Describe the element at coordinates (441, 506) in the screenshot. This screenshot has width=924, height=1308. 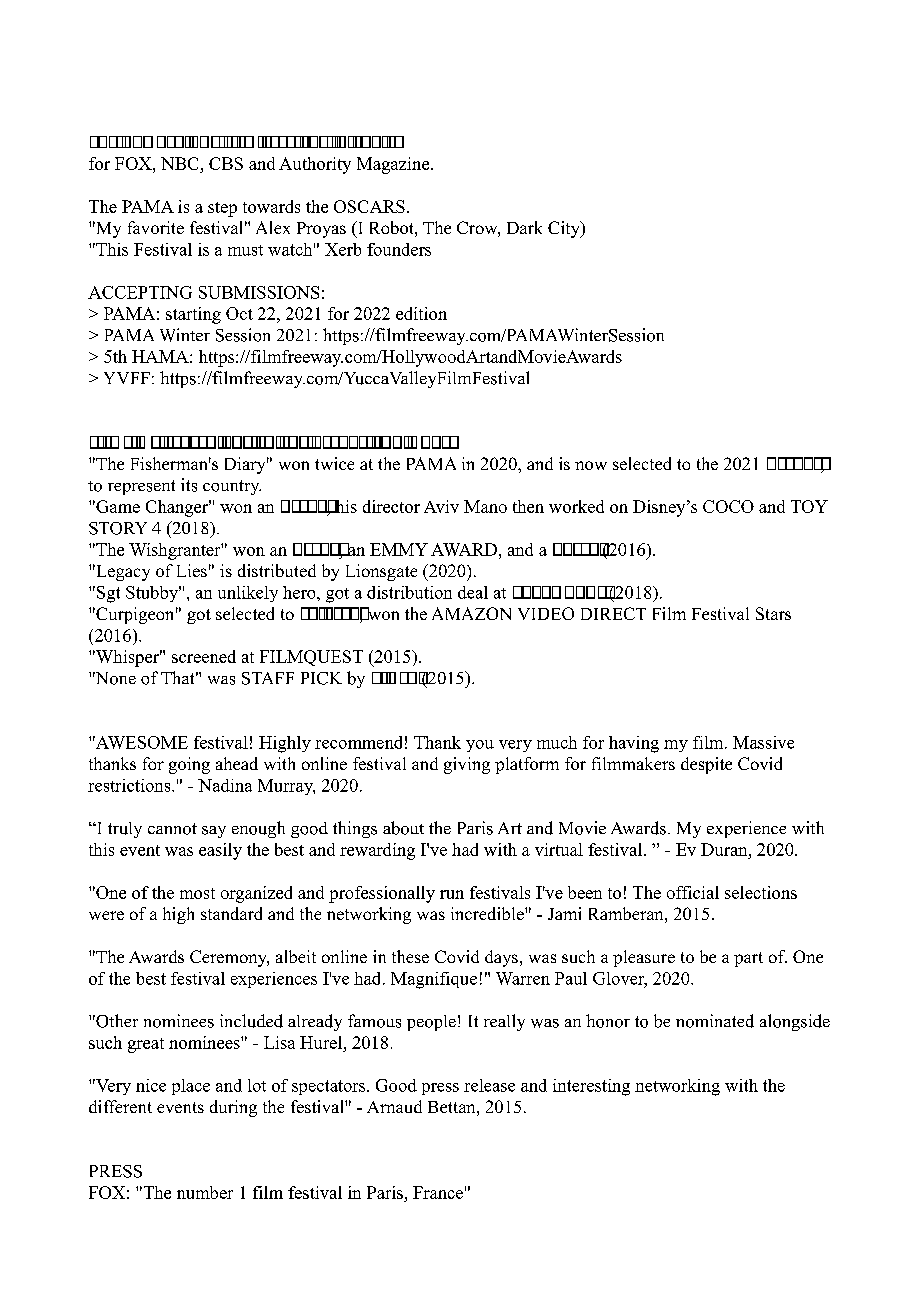
I see `Aviv` at that location.
